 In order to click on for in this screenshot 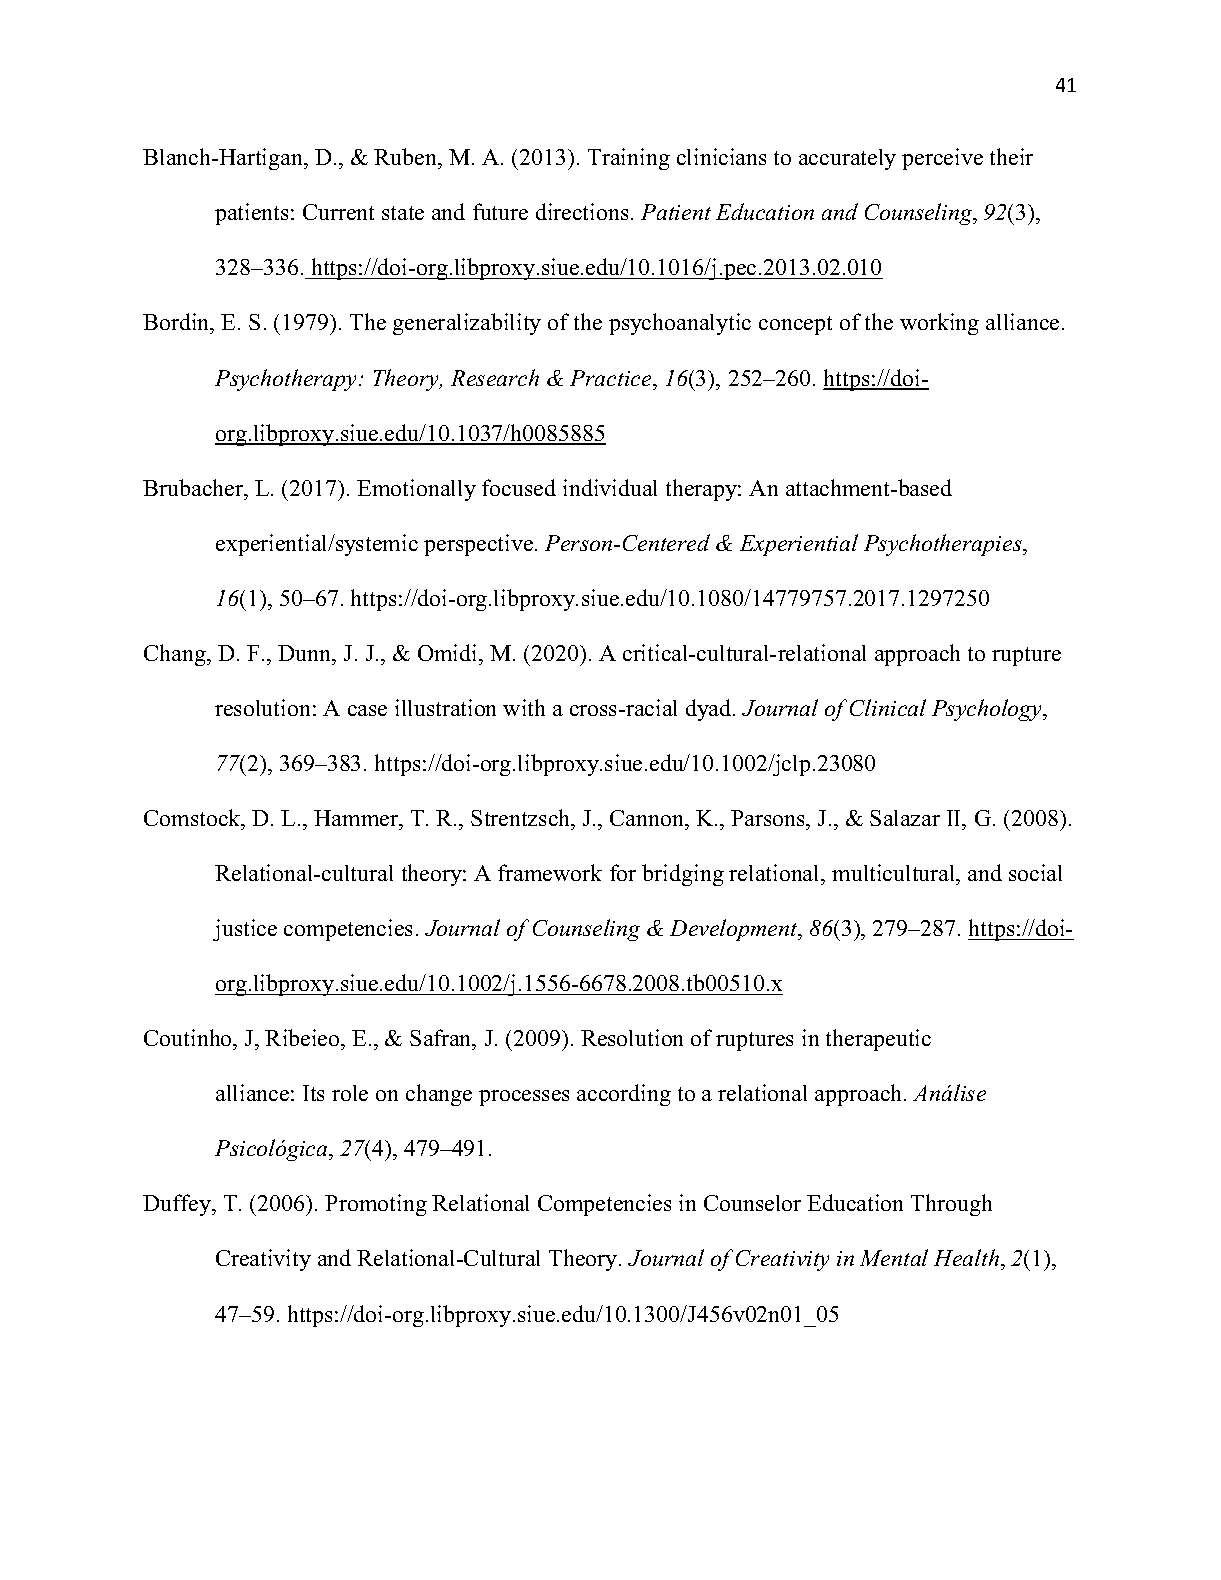, I will do `click(623, 872)`.
